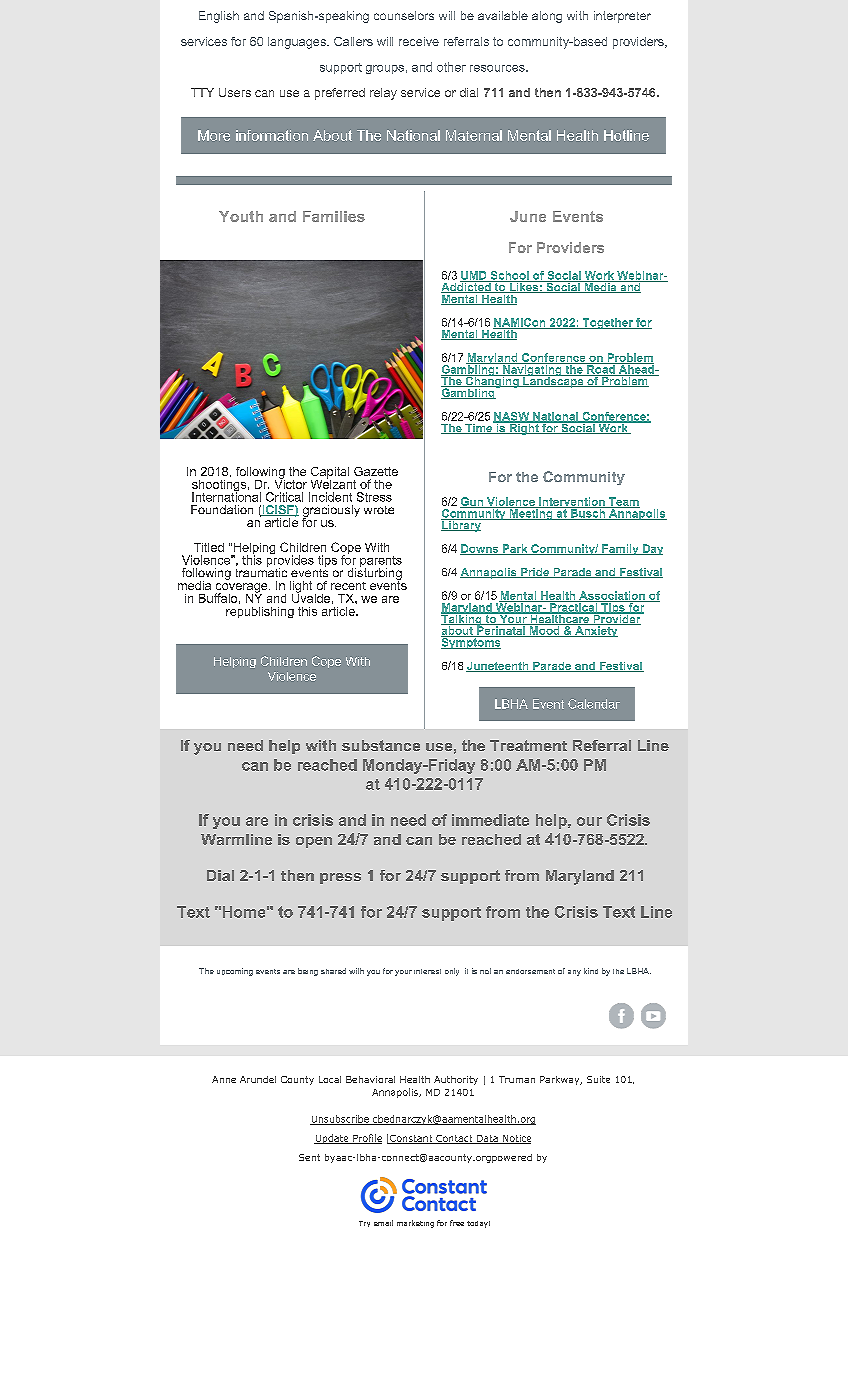 The image size is (849, 1400). Describe the element at coordinates (547, 17) in the screenshot. I see `along` at that location.
